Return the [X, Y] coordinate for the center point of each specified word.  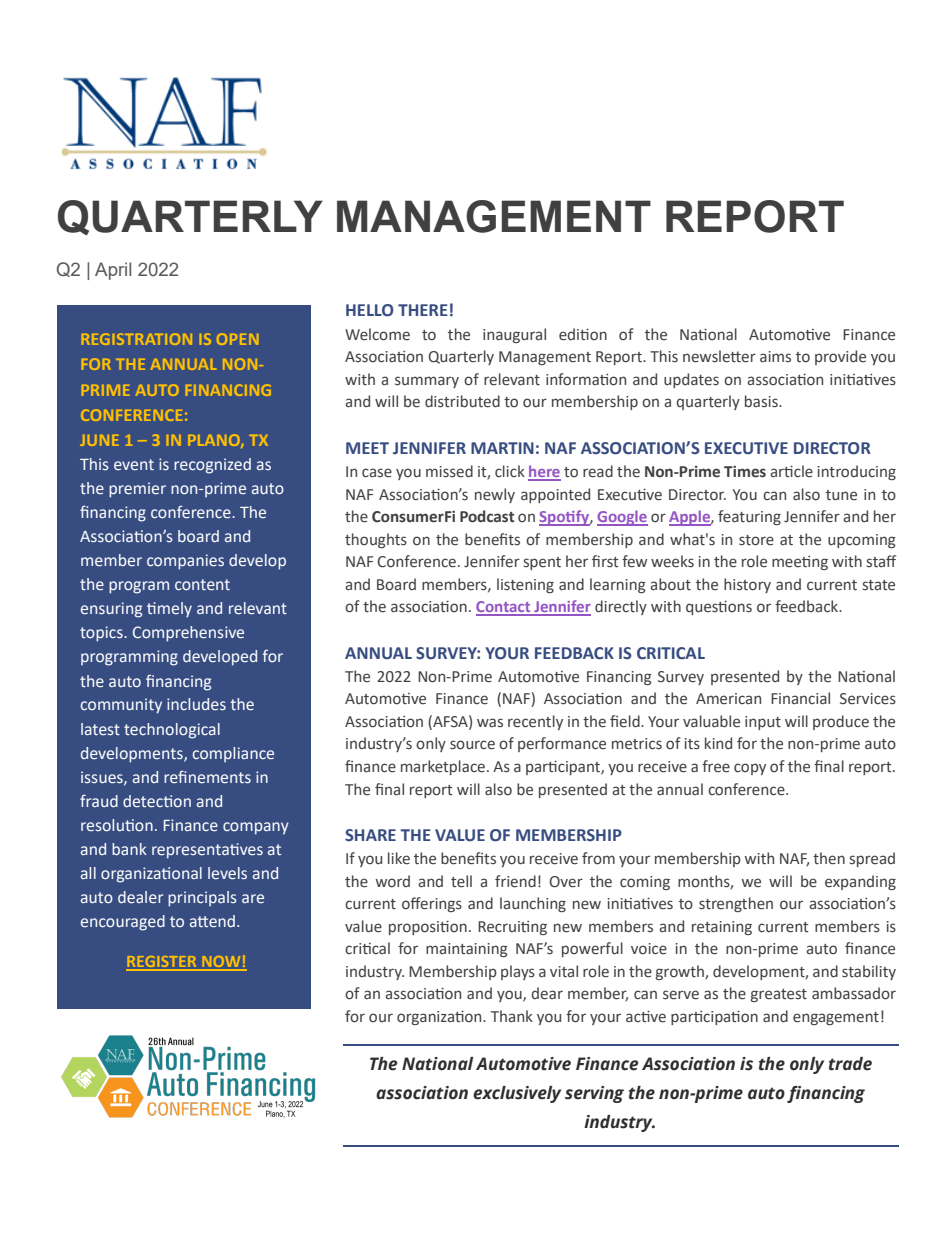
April [113, 271]
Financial [800, 698]
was [490, 722]
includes [196, 704]
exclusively [517, 1094]
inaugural [514, 335]
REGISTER [162, 963]
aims [775, 356]
